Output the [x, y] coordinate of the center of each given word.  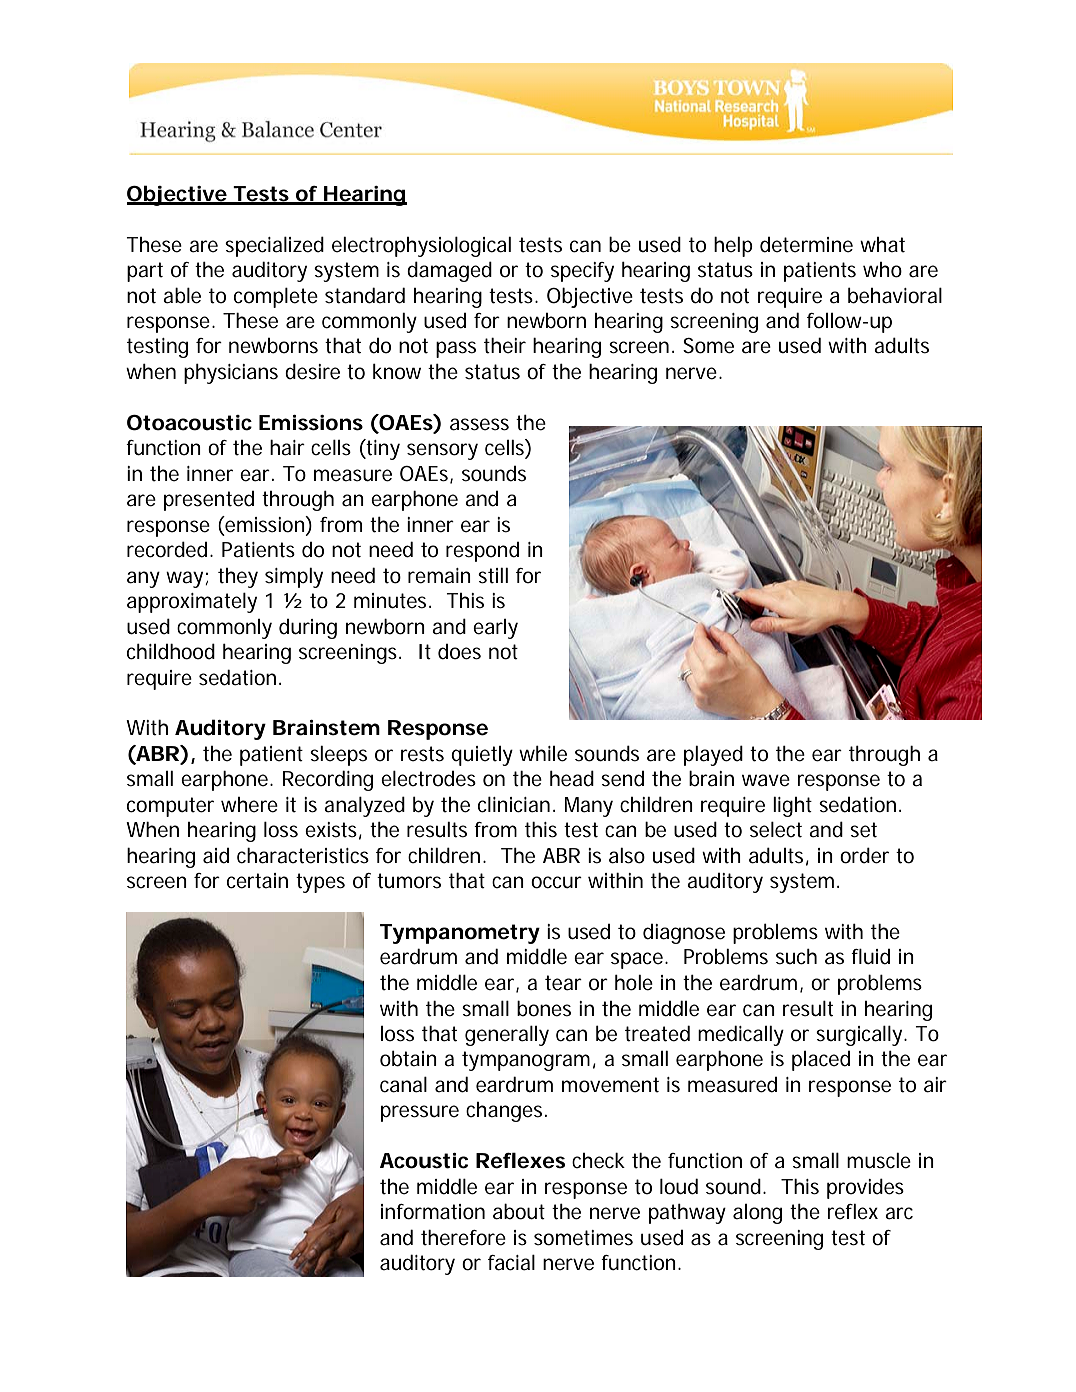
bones [544, 1008]
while [543, 754]
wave [766, 780]
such [796, 957]
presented [209, 501]
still [493, 576]
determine [806, 245]
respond [482, 552]
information [433, 1212]
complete [276, 298]
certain [257, 881]
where [249, 805]
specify [582, 272]
